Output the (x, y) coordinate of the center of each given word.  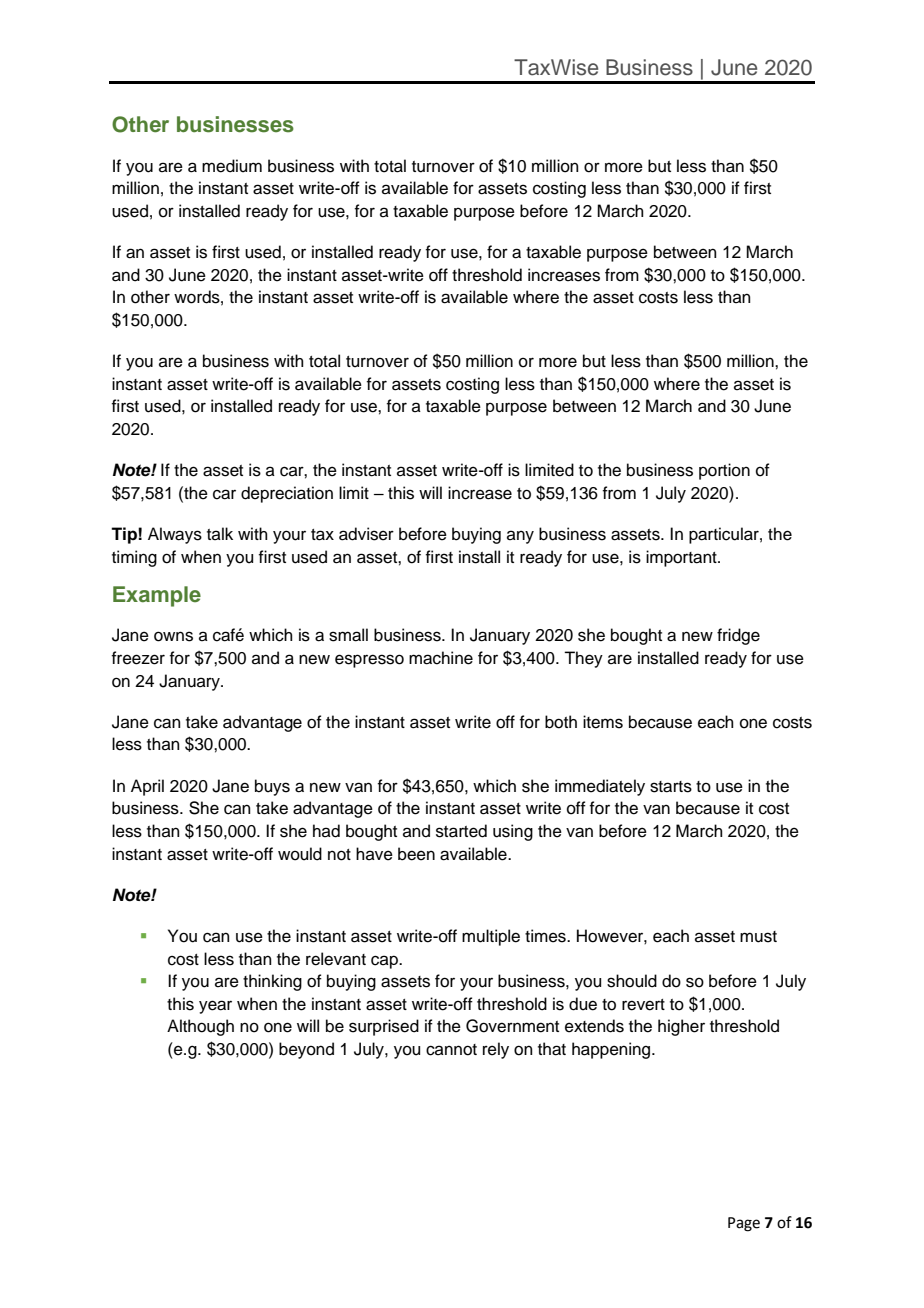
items (603, 722)
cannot (451, 1050)
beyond (306, 1050)
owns (173, 636)
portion (724, 471)
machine (441, 658)
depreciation (287, 494)
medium (232, 166)
